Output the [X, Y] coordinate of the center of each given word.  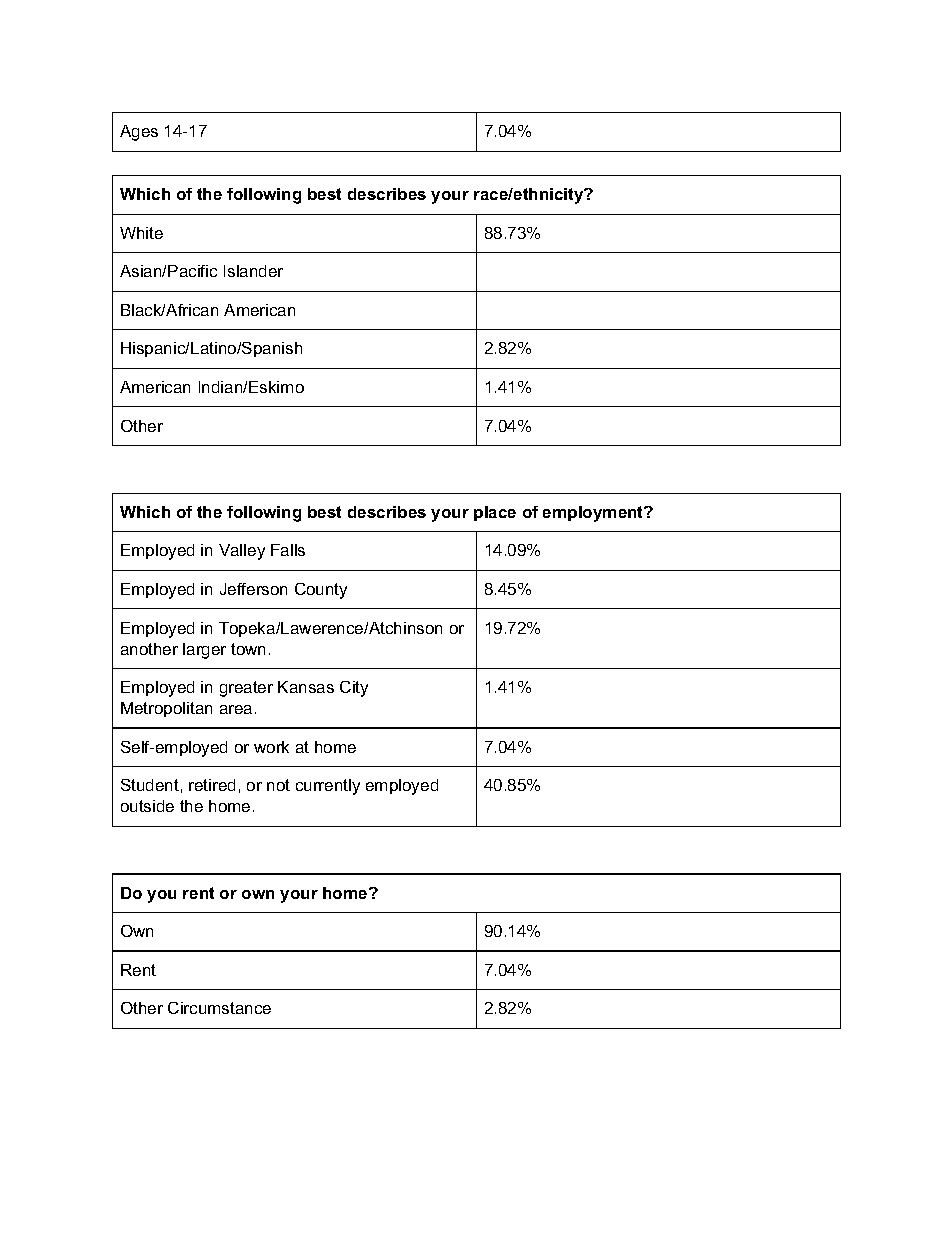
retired [212, 785]
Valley [242, 552]
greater [246, 689]
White [141, 233]
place [495, 513]
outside [147, 806]
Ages [139, 133]
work [271, 747]
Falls [288, 550]
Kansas [306, 687]
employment [594, 514]
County [321, 591]
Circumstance [219, 1008]
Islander [253, 271]
